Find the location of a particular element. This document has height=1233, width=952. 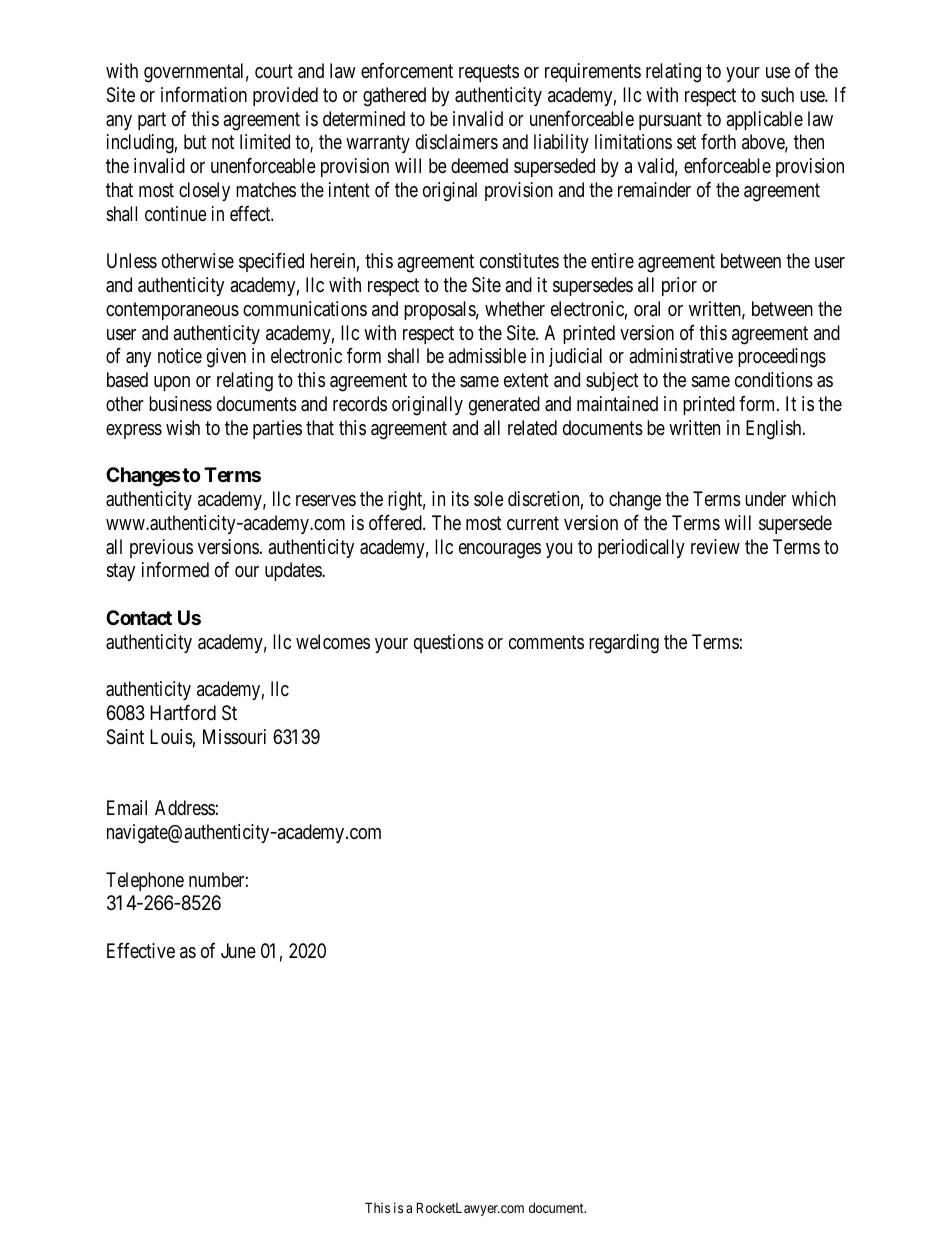

regarding is located at coordinates (624, 644).
